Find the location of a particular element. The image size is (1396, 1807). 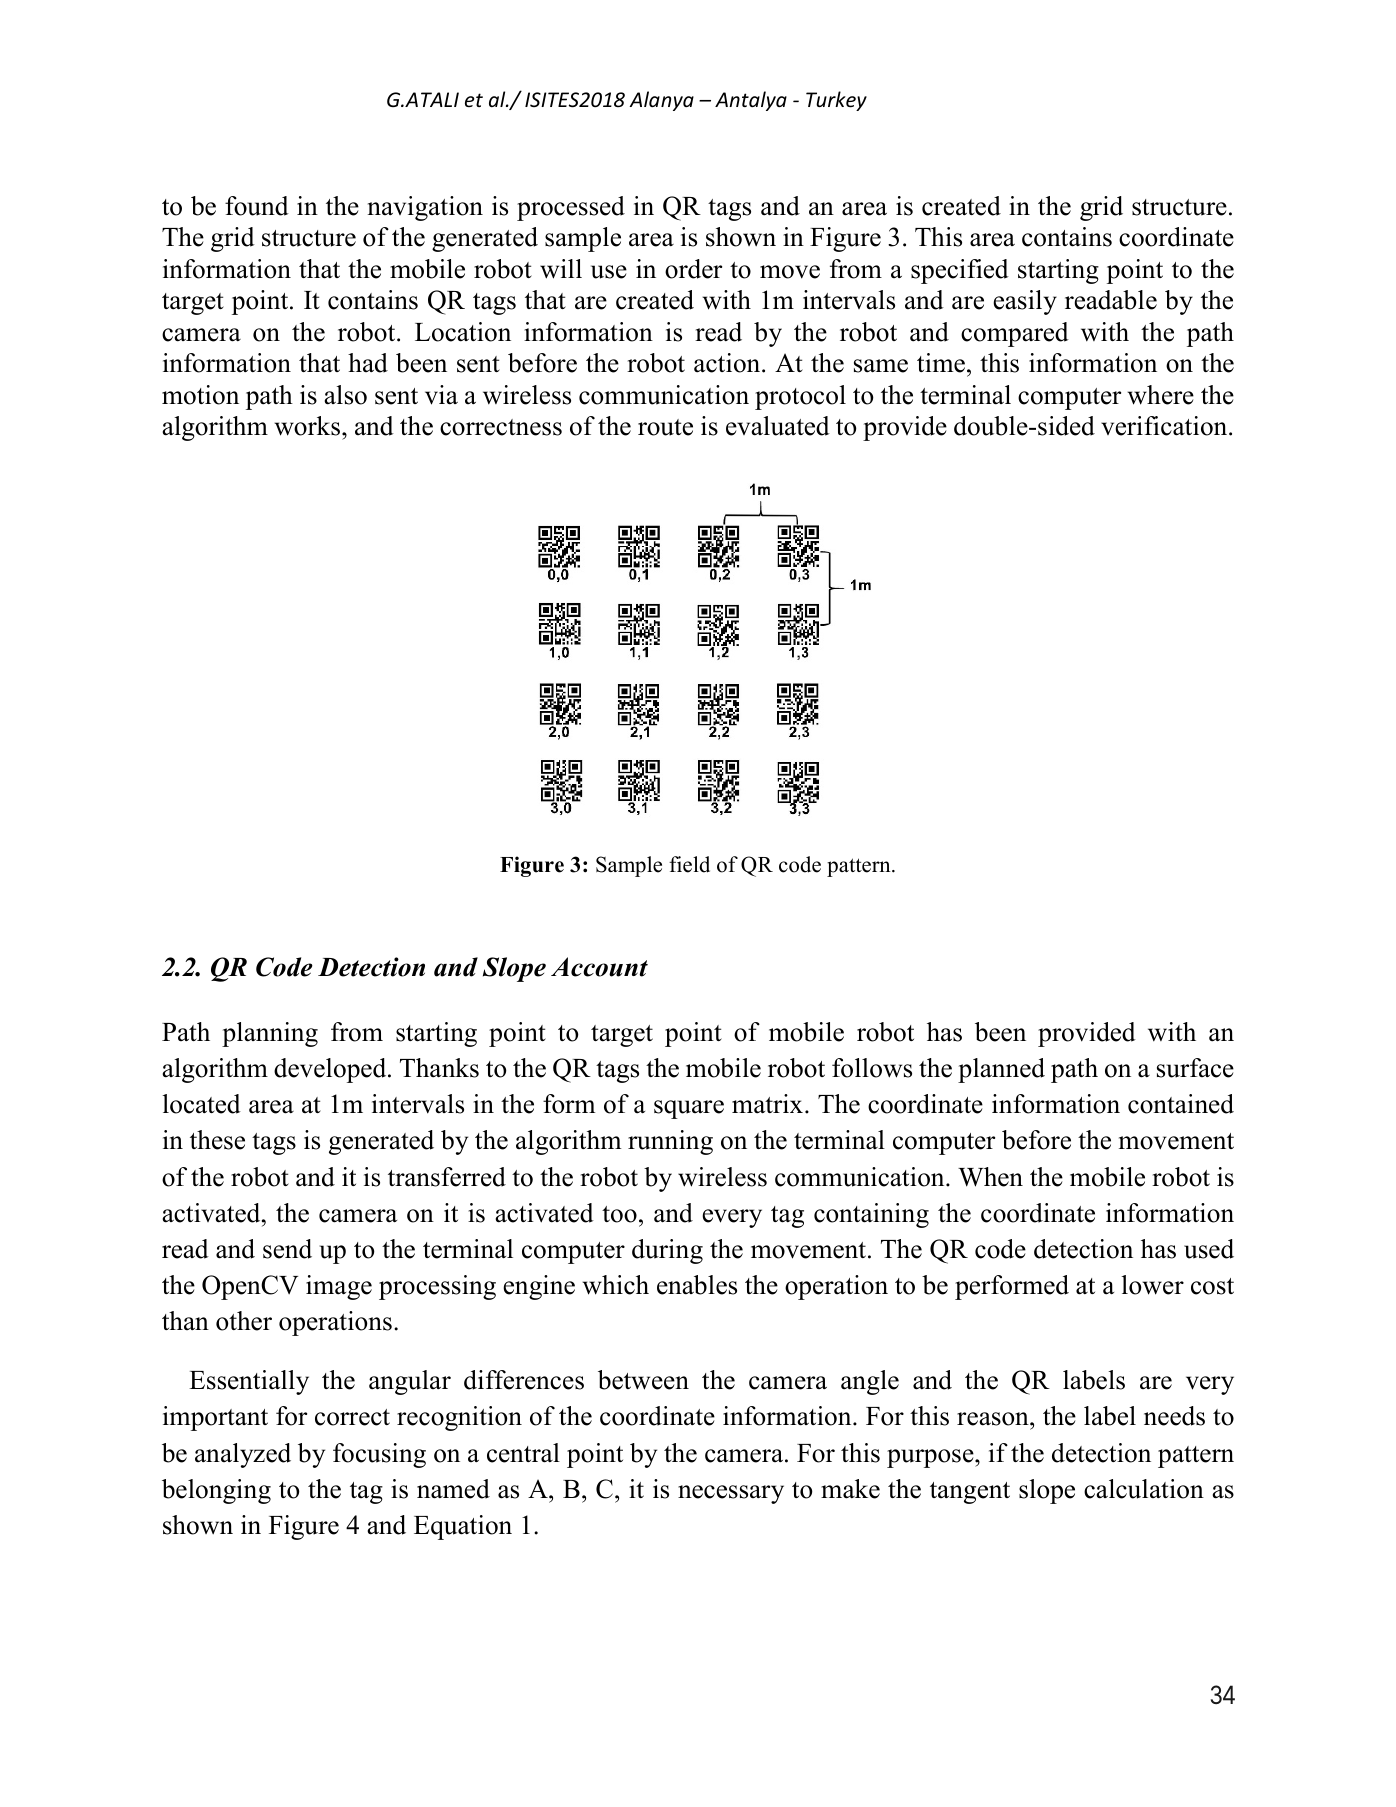

these is located at coordinates (217, 1140).
